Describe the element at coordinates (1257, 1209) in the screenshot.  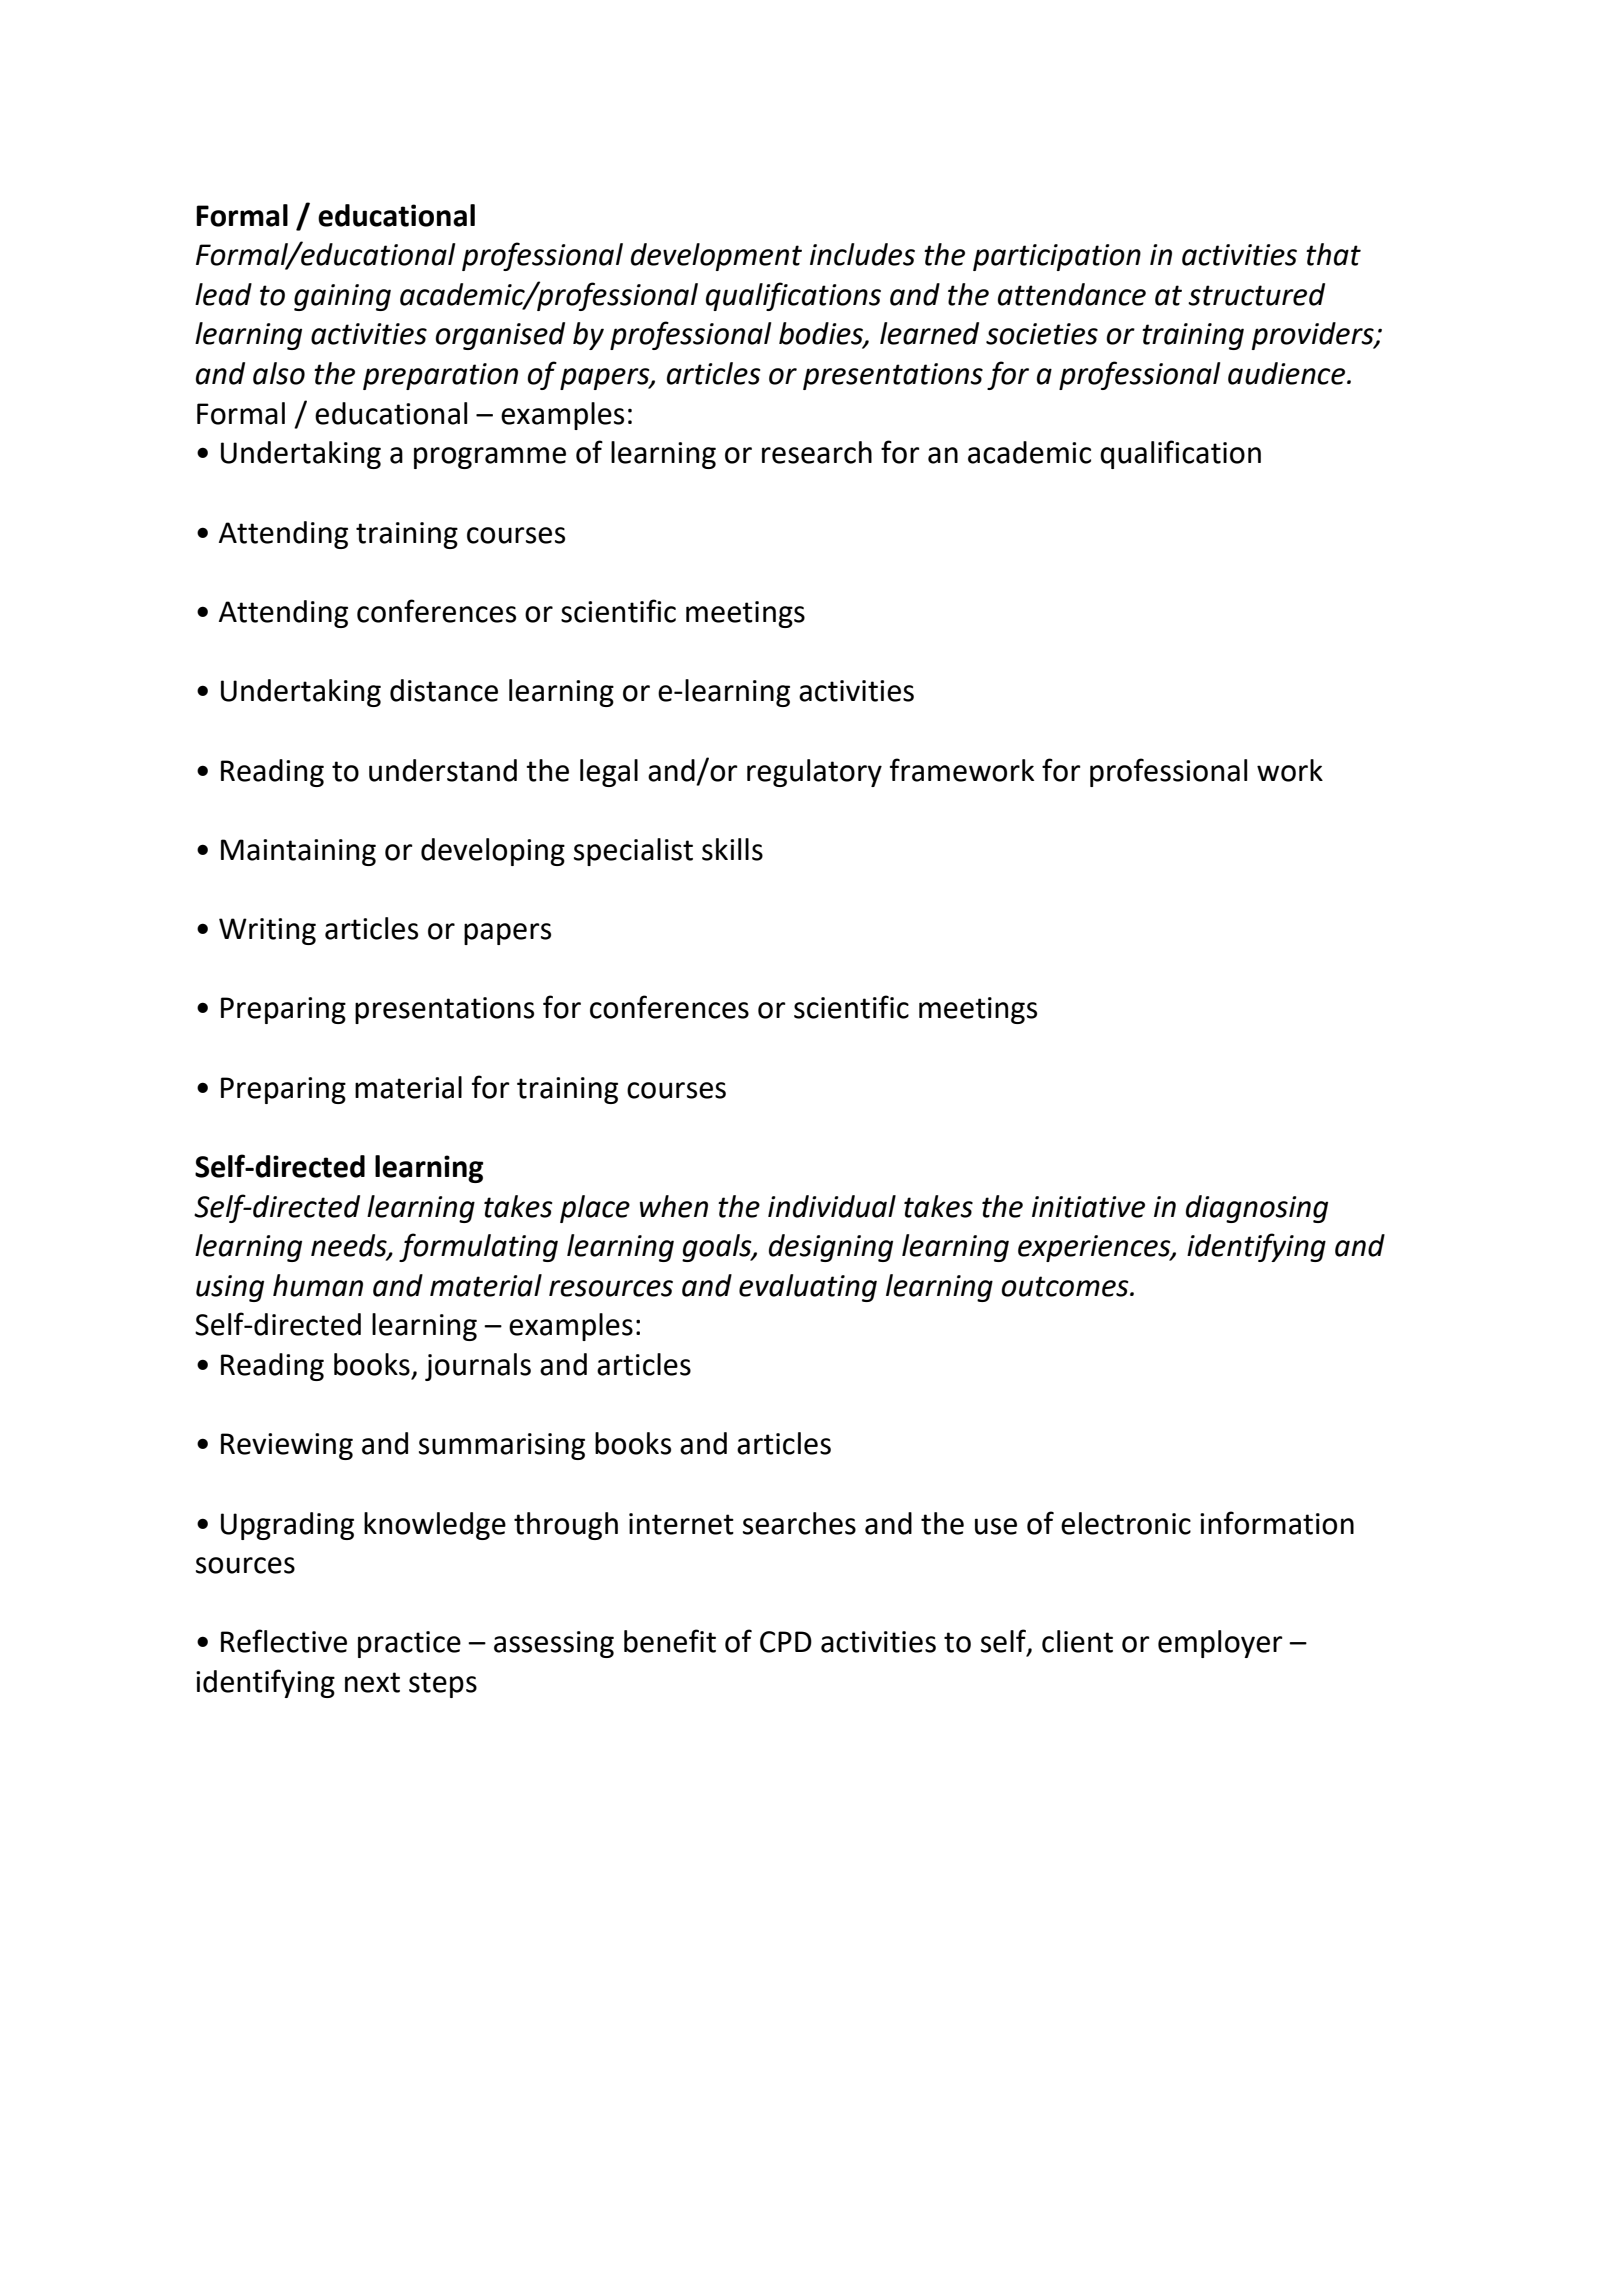
I see `diagnosing` at that location.
